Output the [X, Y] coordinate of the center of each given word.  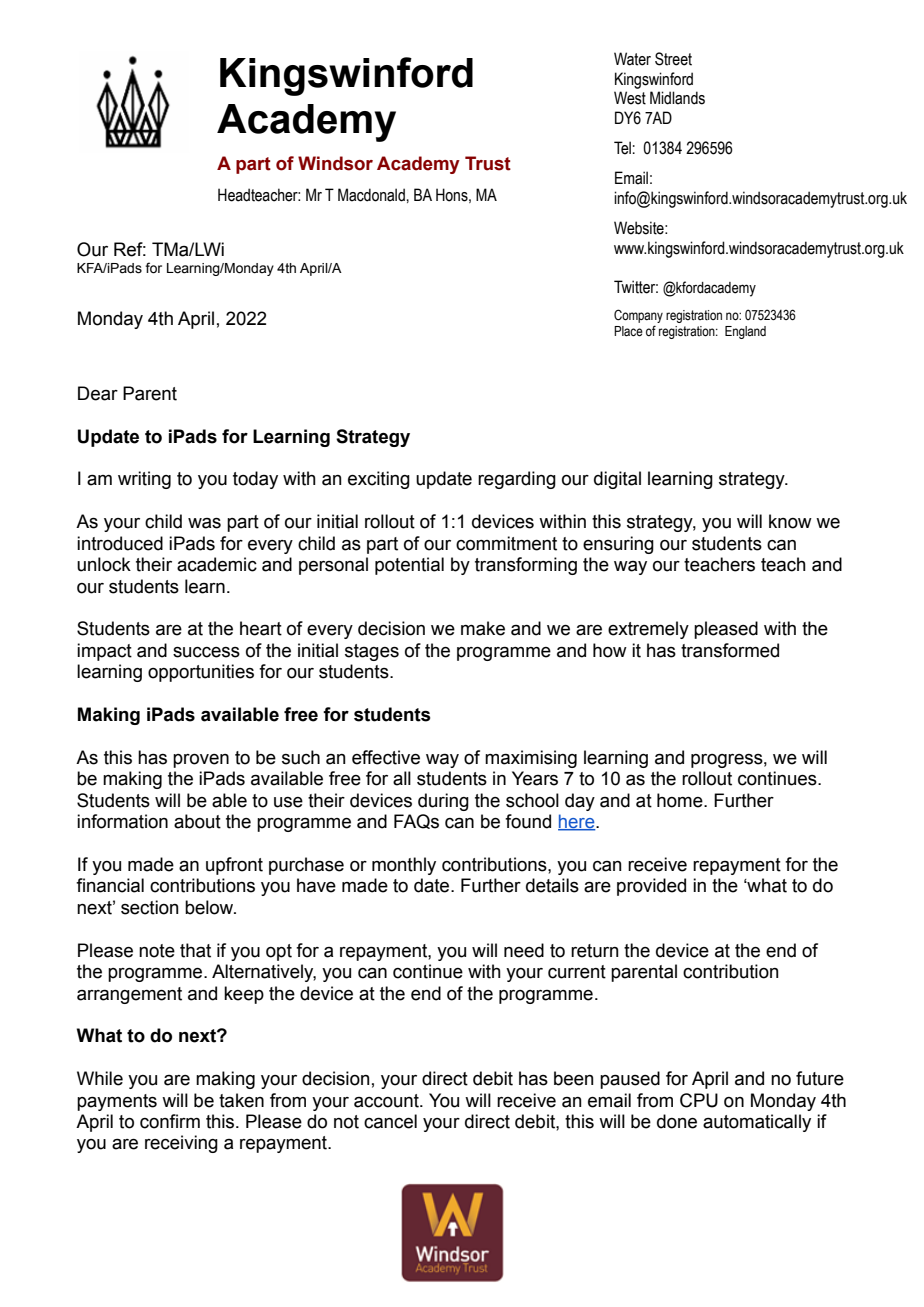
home [681, 800]
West [630, 98]
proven [201, 761]
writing [144, 480]
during [443, 802]
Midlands [677, 98]
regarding [517, 480]
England [745, 332]
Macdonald [372, 195]
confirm [170, 1121]
